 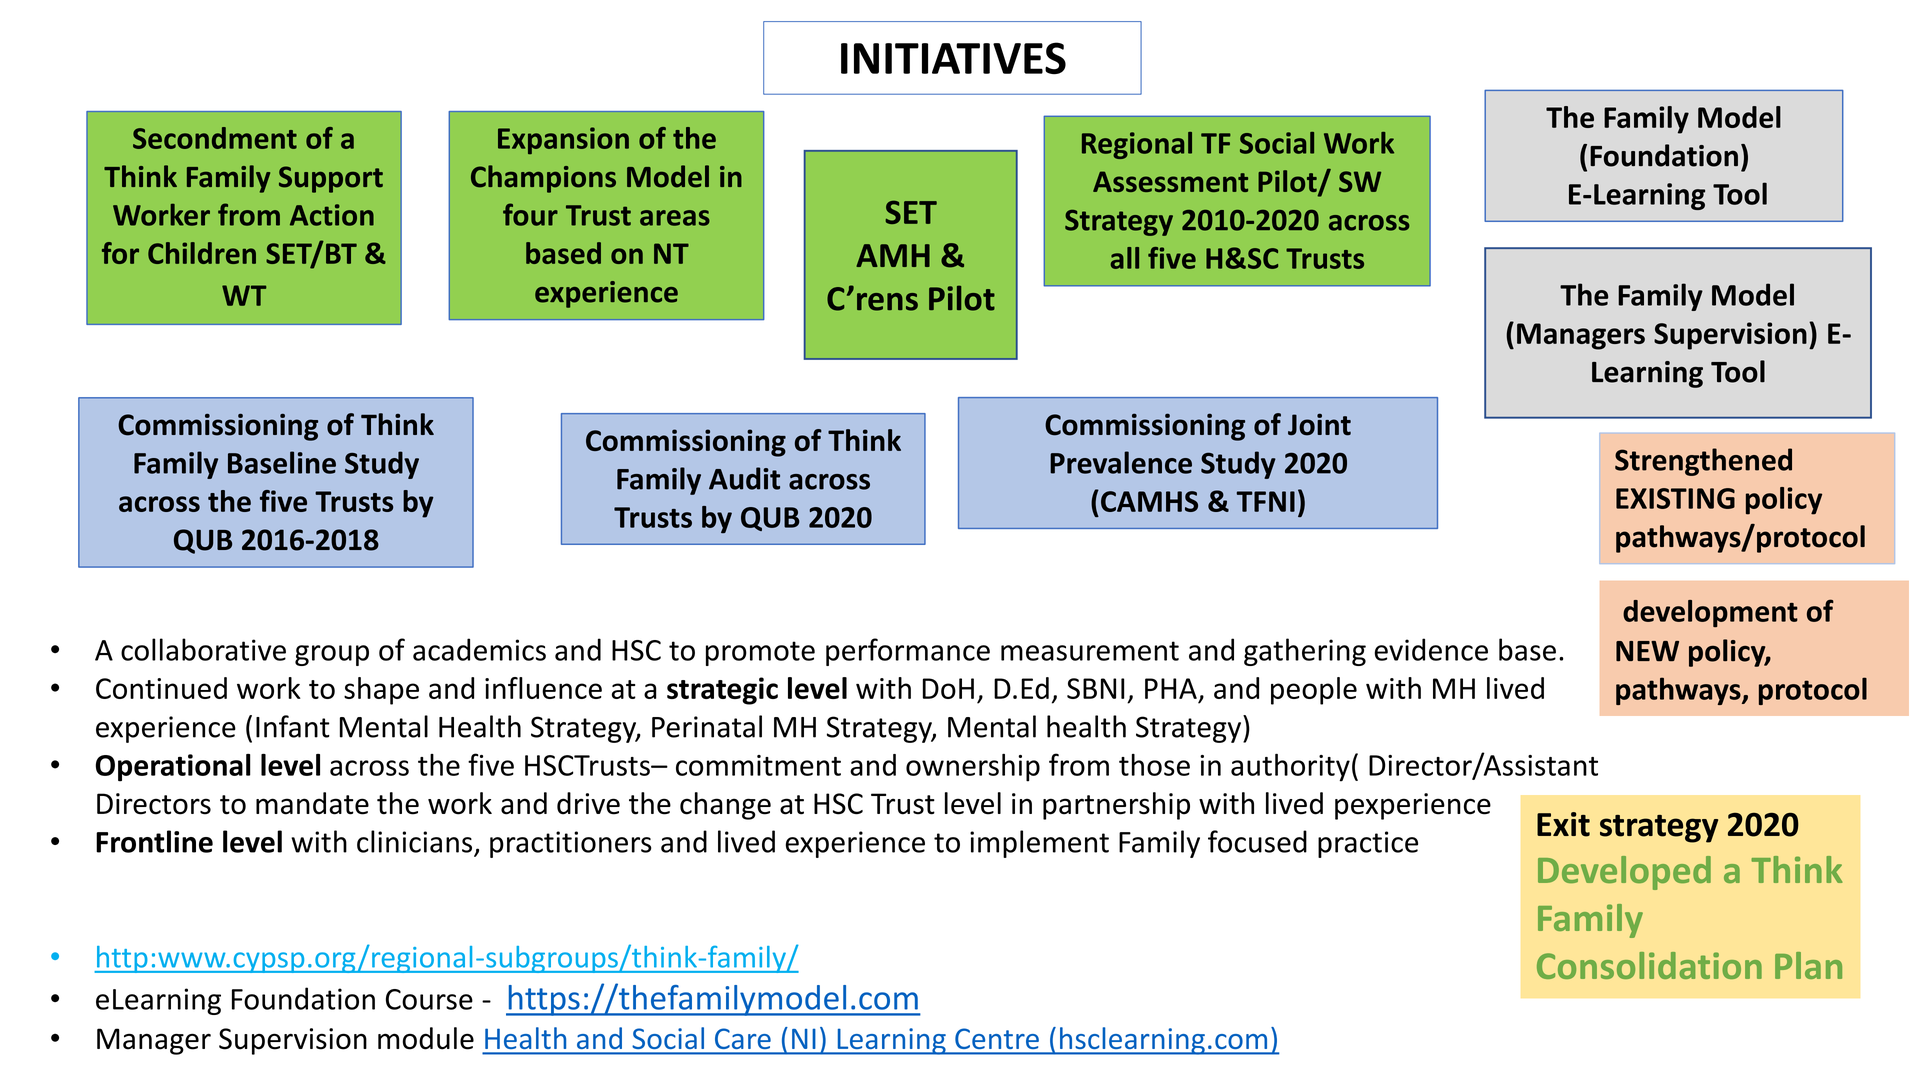 I want to click on Prevalence, so click(x=1121, y=462).
